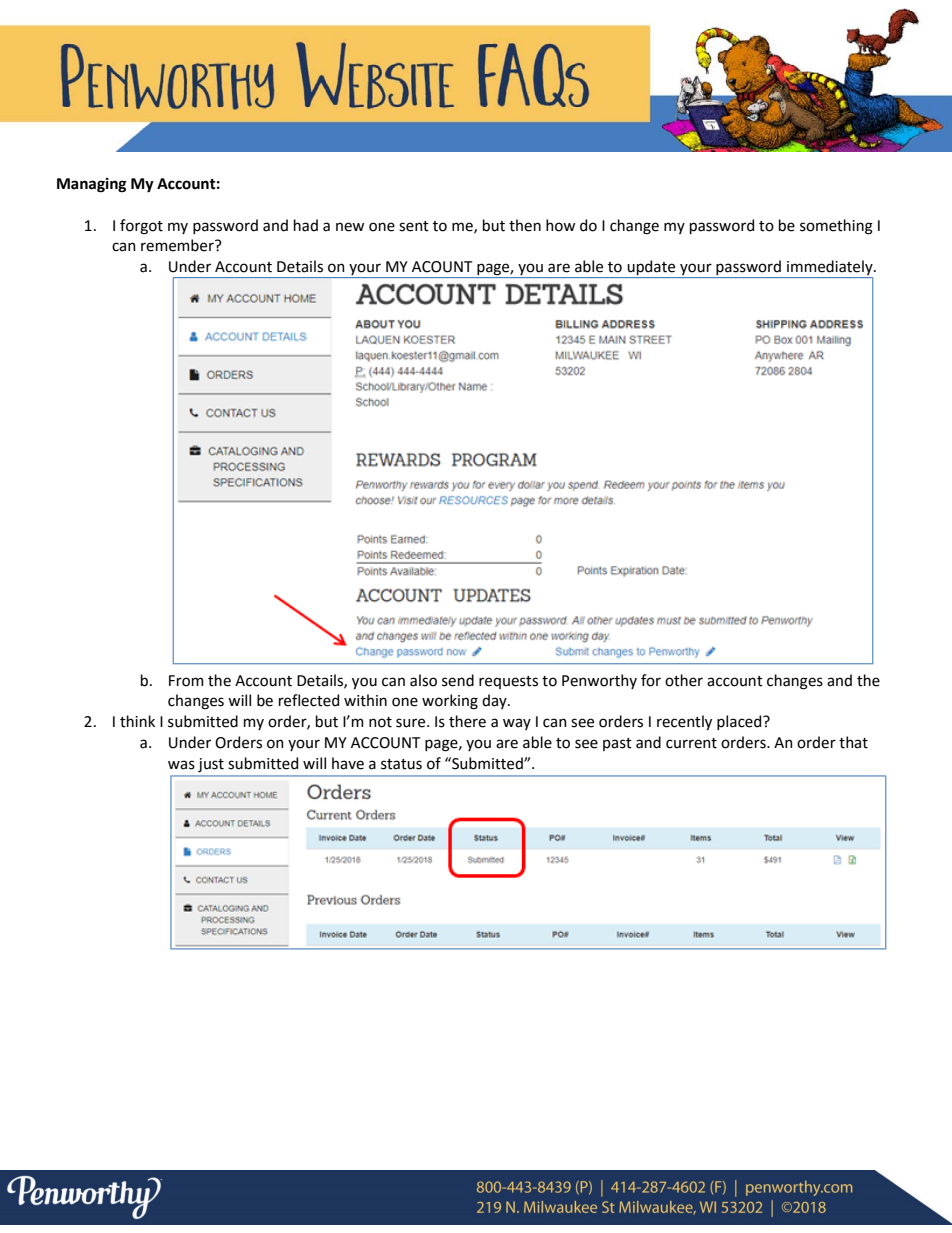 This image has height=1233, width=952. Describe the element at coordinates (141, 227) in the image. I see `forgot` at that location.
